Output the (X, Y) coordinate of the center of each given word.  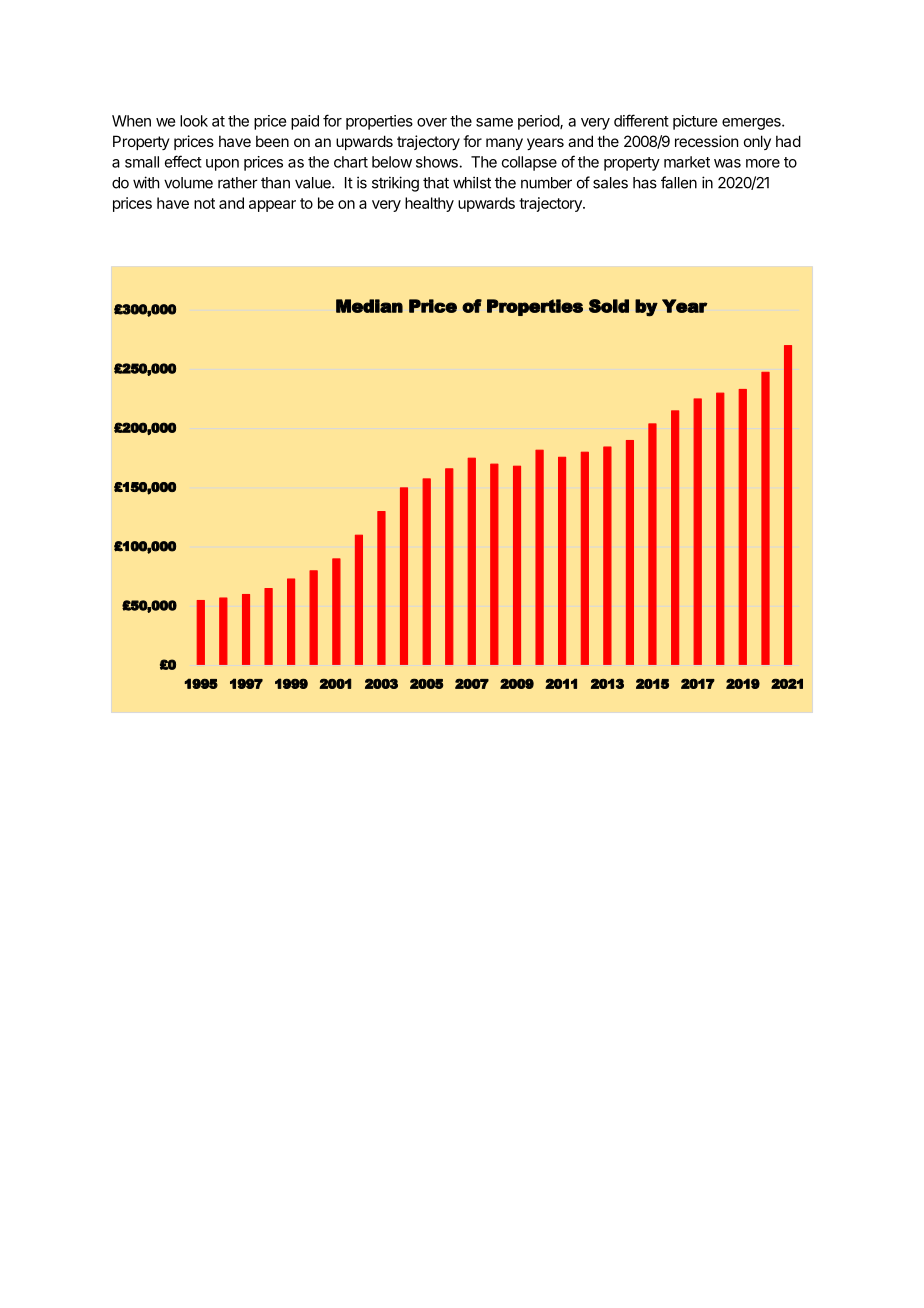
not (204, 203)
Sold (609, 306)
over (432, 122)
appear (272, 206)
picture (695, 122)
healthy (429, 204)
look (194, 121)
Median (369, 306)
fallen (679, 182)
